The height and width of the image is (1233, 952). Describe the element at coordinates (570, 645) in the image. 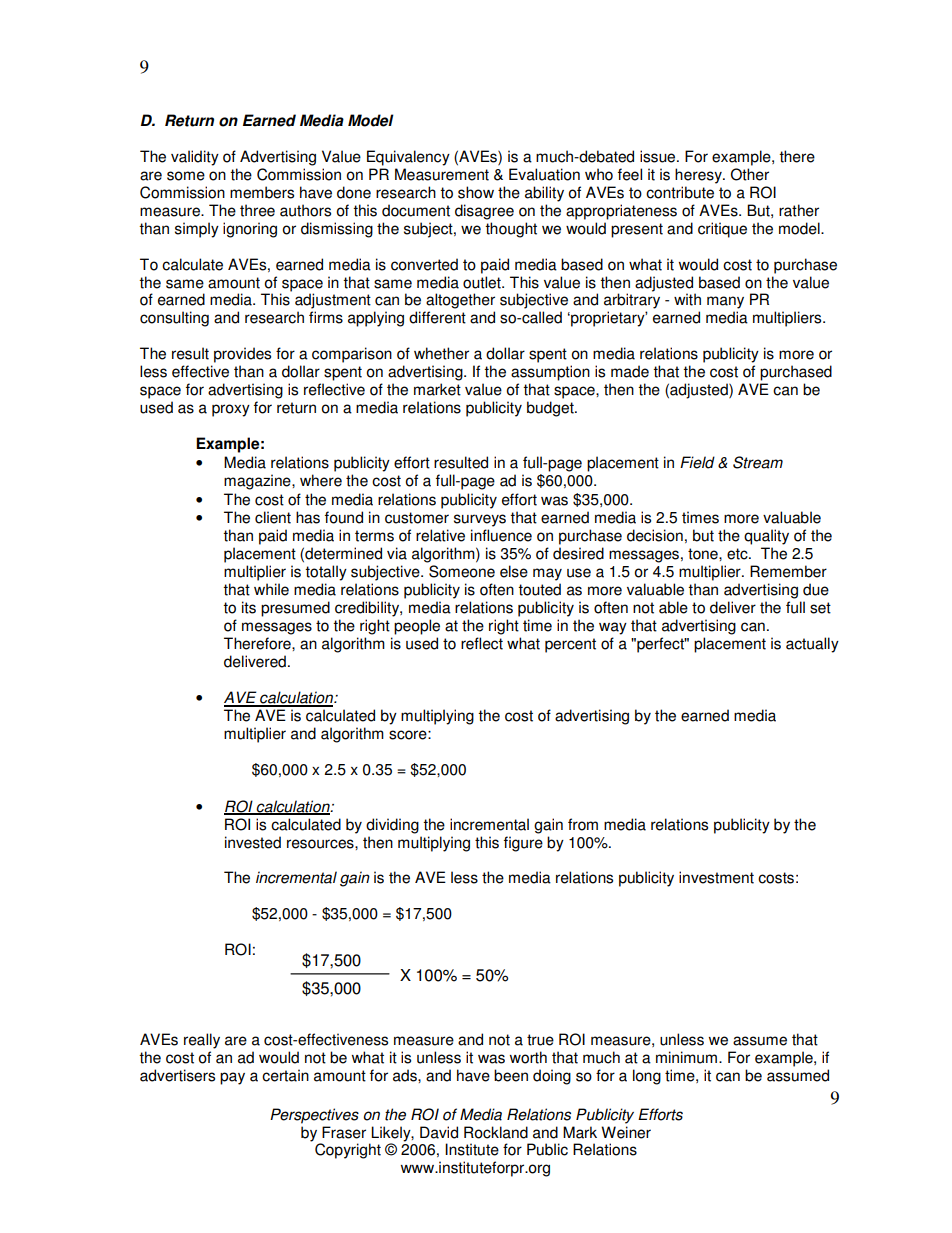

I see `percent` at that location.
